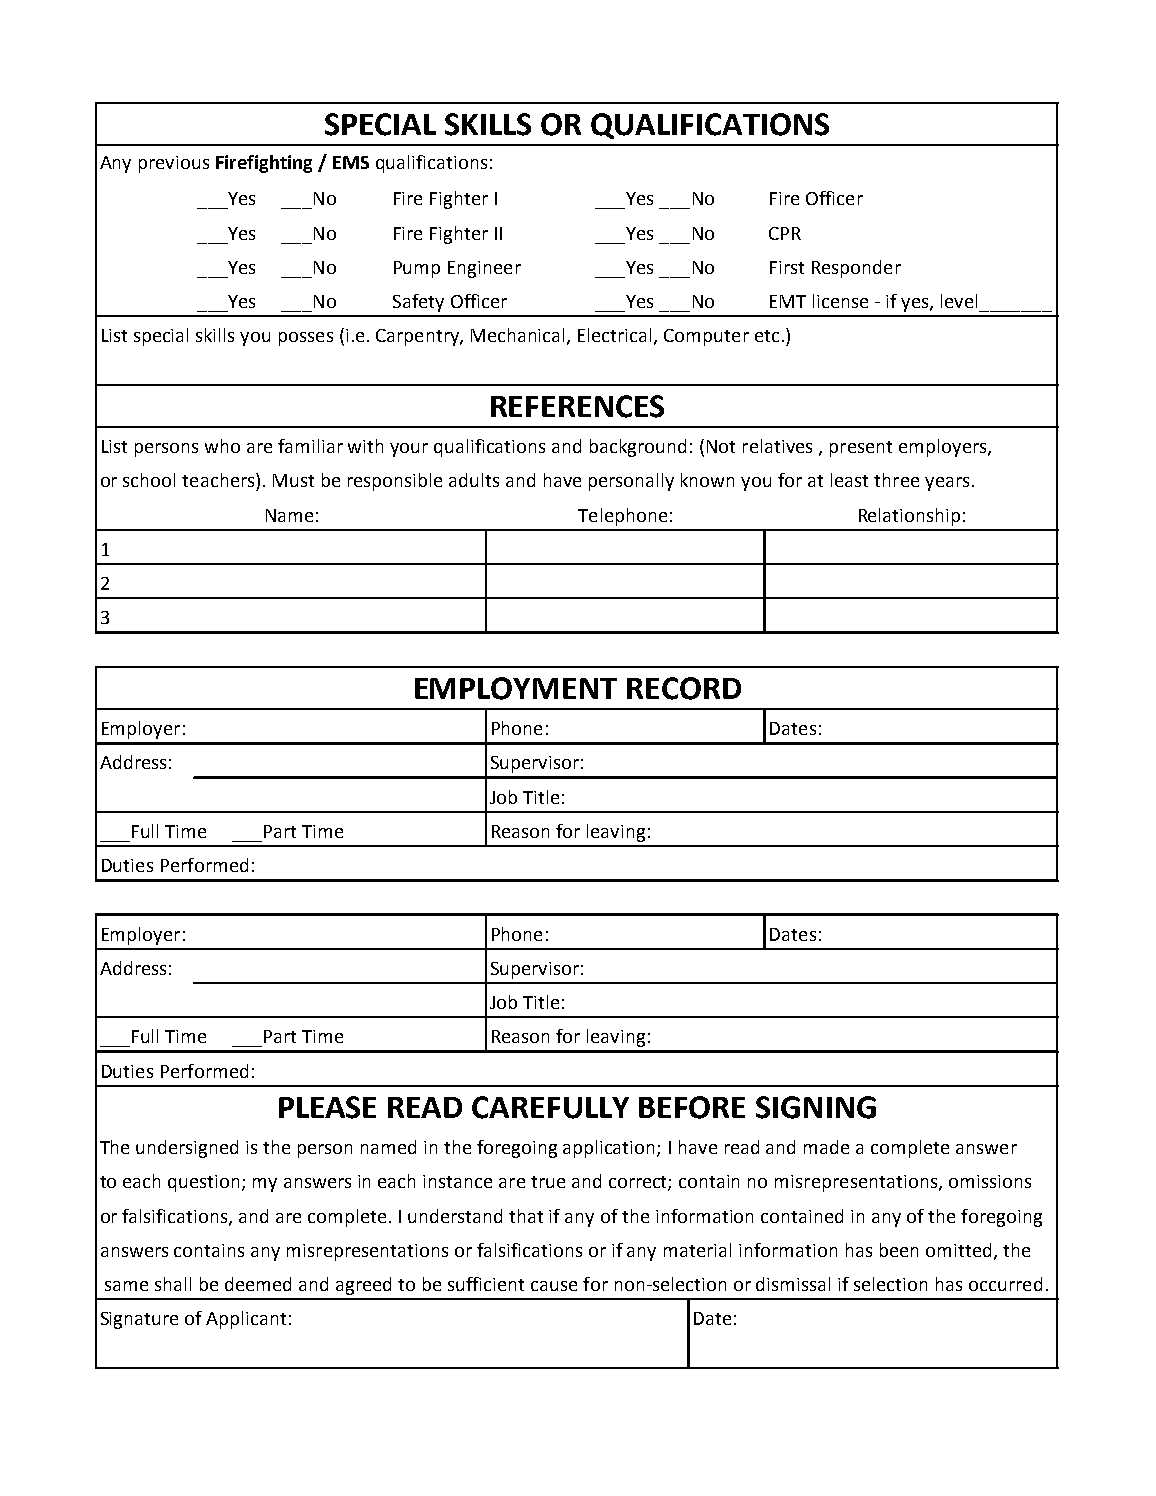 This page has height=1496, width=1156. Describe the element at coordinates (896, 480) in the page. I see `three` at that location.
